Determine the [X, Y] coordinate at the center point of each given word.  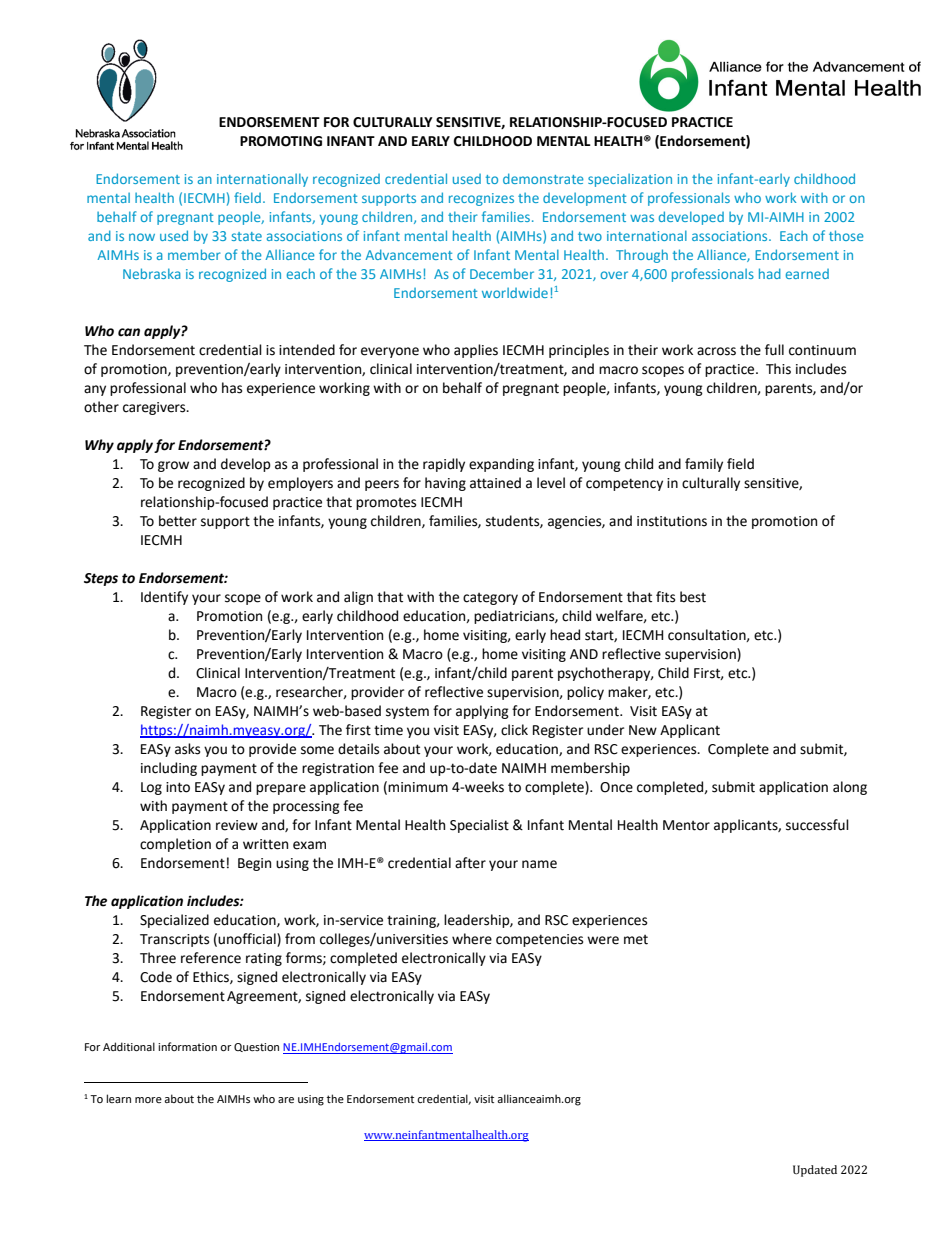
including [169, 769]
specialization [630, 180]
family [704, 465]
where [472, 939]
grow [173, 466]
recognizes [481, 199]
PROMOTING [281, 141]
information [187, 1046]
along [850, 788]
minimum [418, 787]
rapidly [444, 465]
